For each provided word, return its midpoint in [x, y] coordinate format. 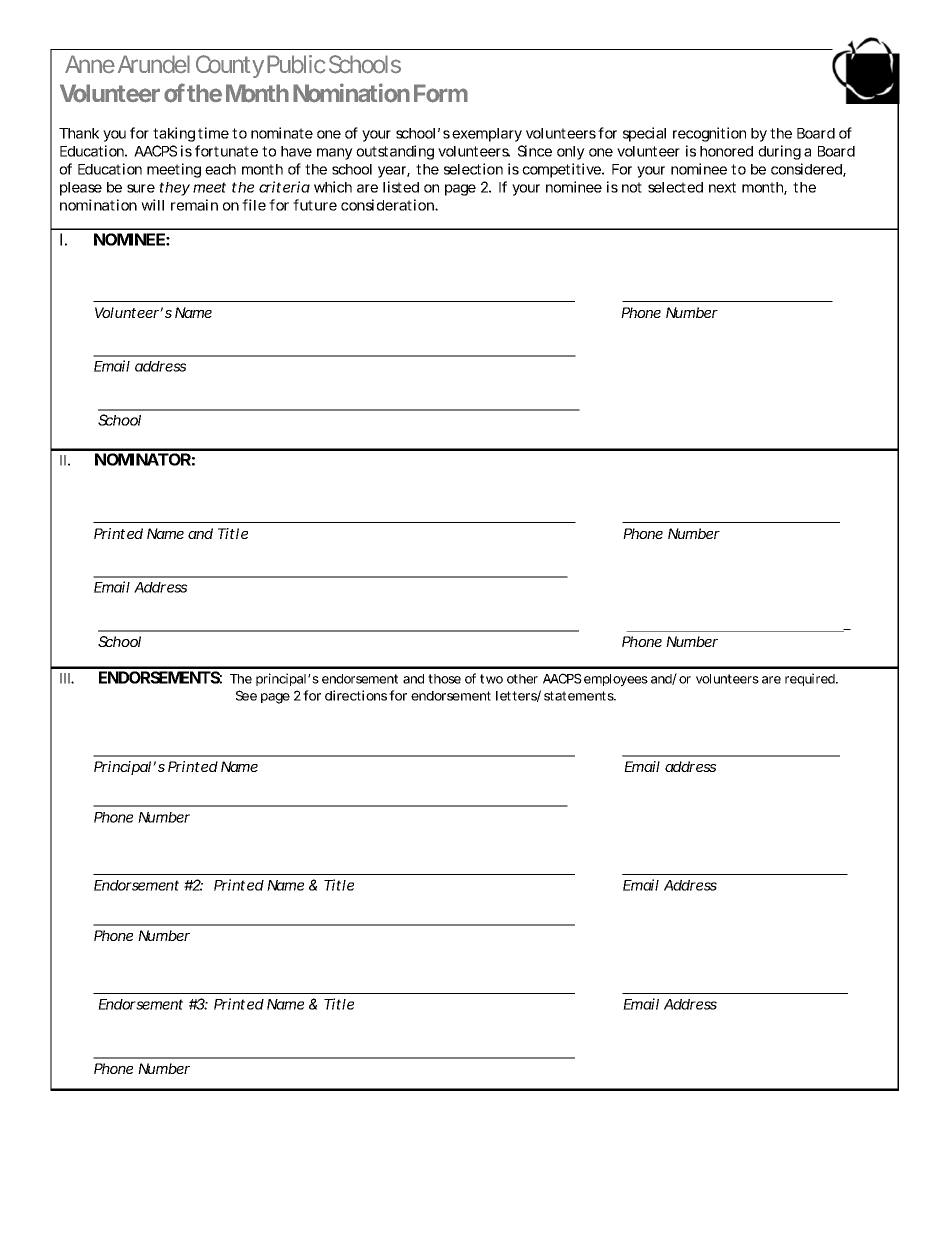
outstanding [395, 152]
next [722, 187]
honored [726, 151]
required [811, 679]
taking [174, 134]
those [444, 679]
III [66, 678]
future [315, 205]
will [152, 205]
